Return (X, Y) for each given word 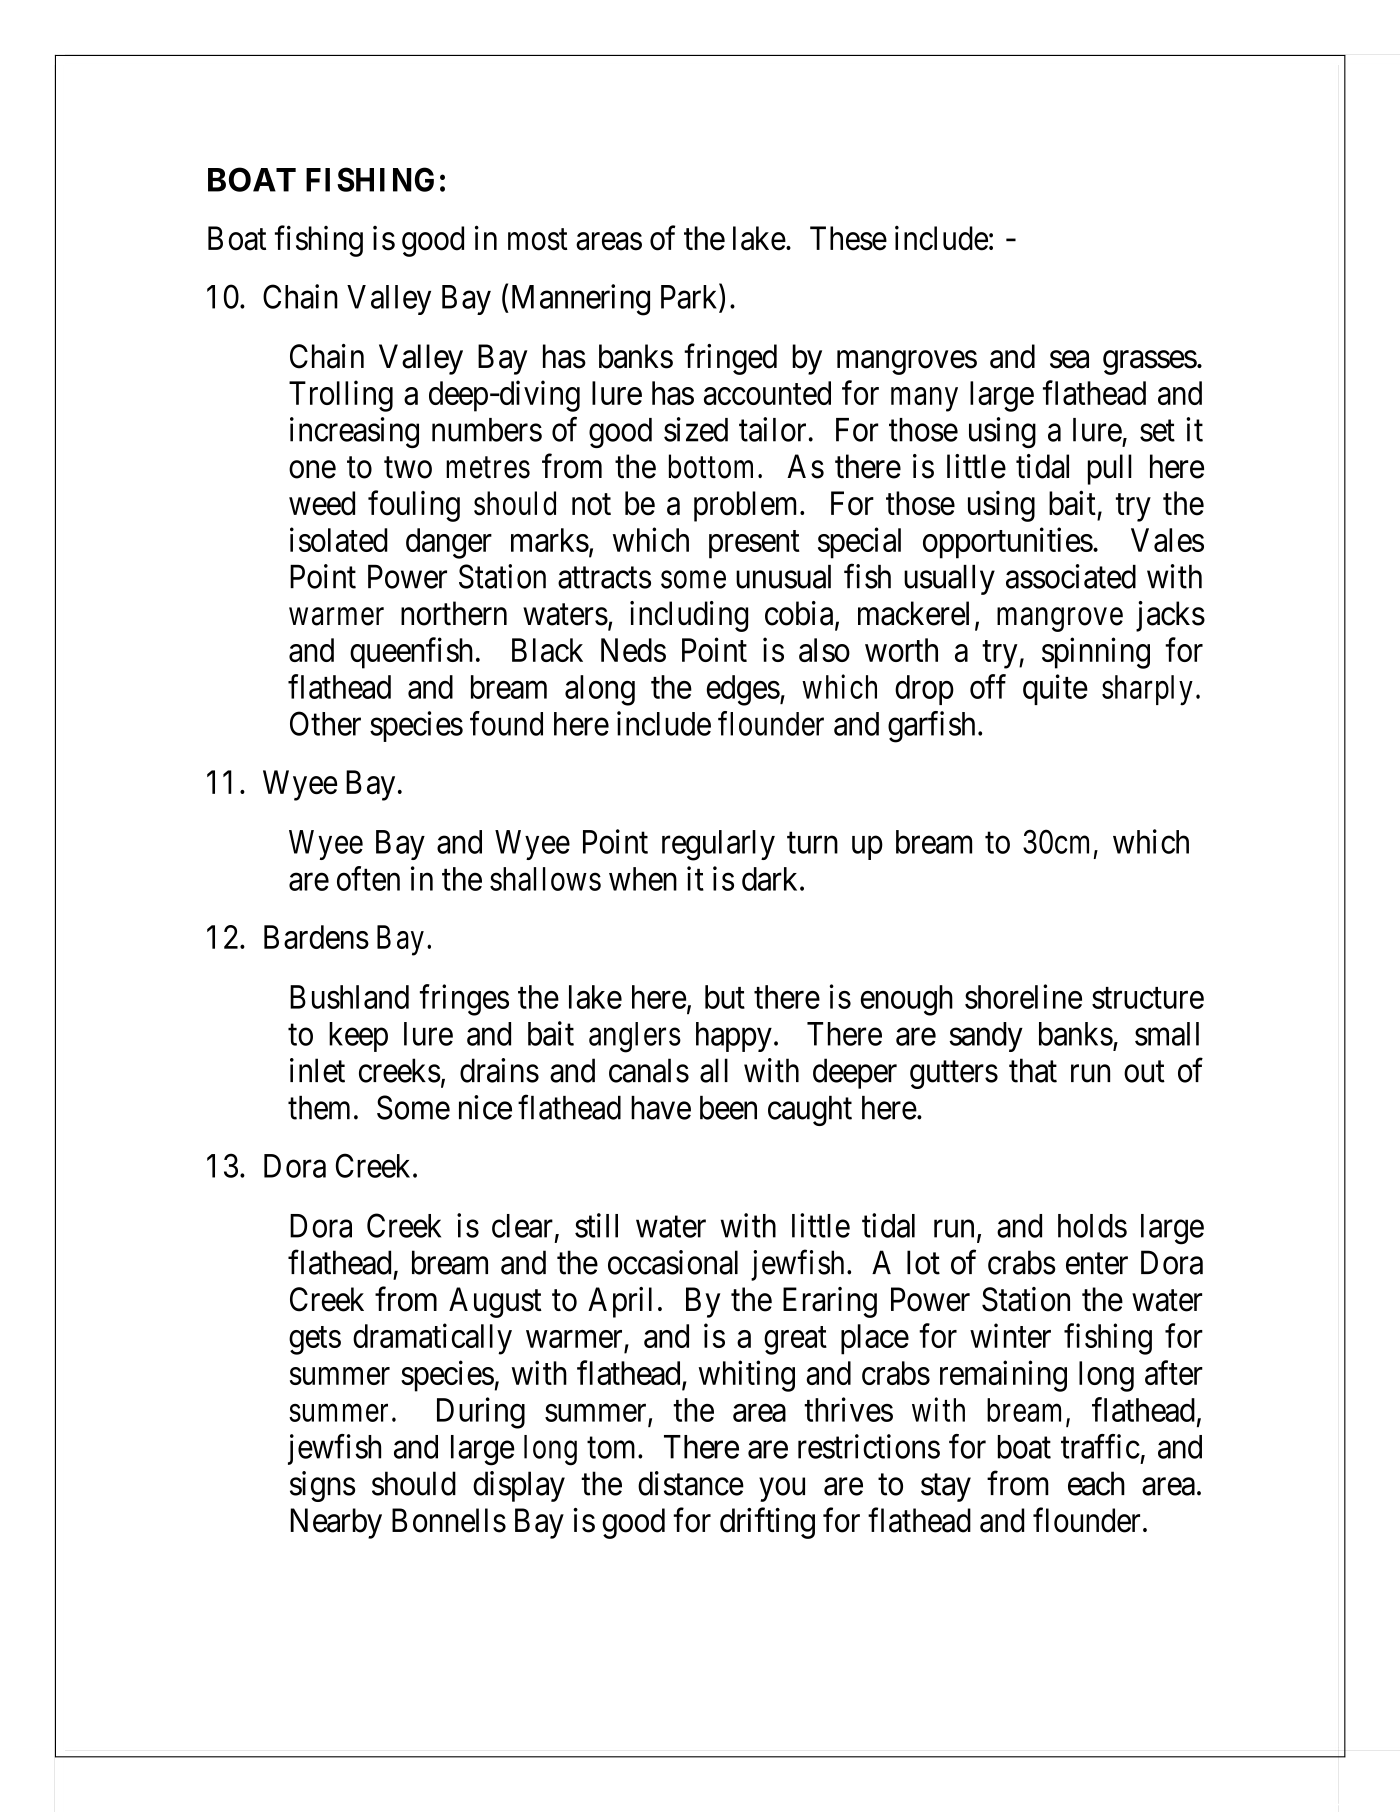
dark (771, 879)
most (538, 240)
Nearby (336, 1523)
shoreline (1023, 996)
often (368, 878)
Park (690, 296)
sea (1069, 360)
